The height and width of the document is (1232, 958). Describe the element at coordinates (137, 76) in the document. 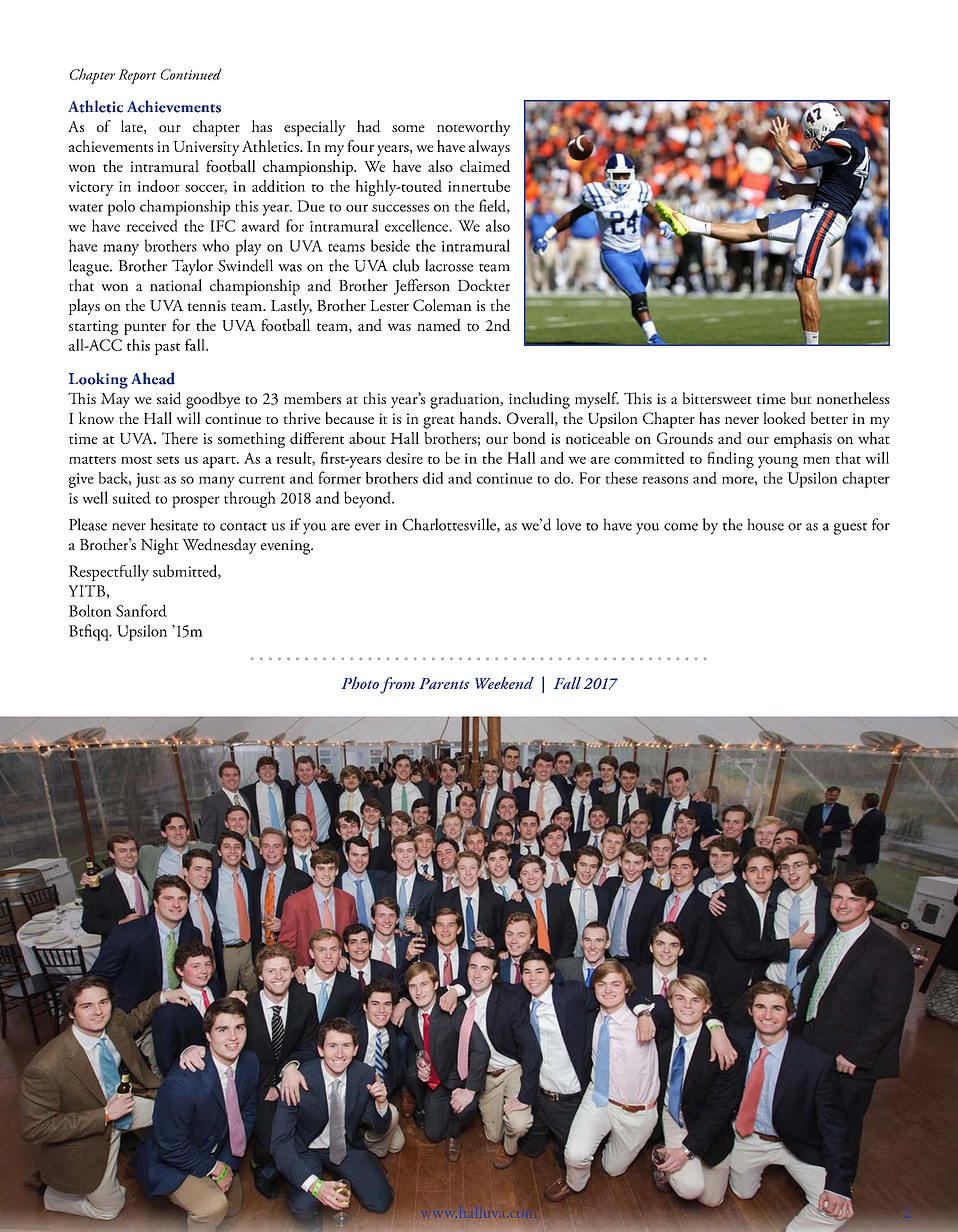

I see `Report` at that location.
